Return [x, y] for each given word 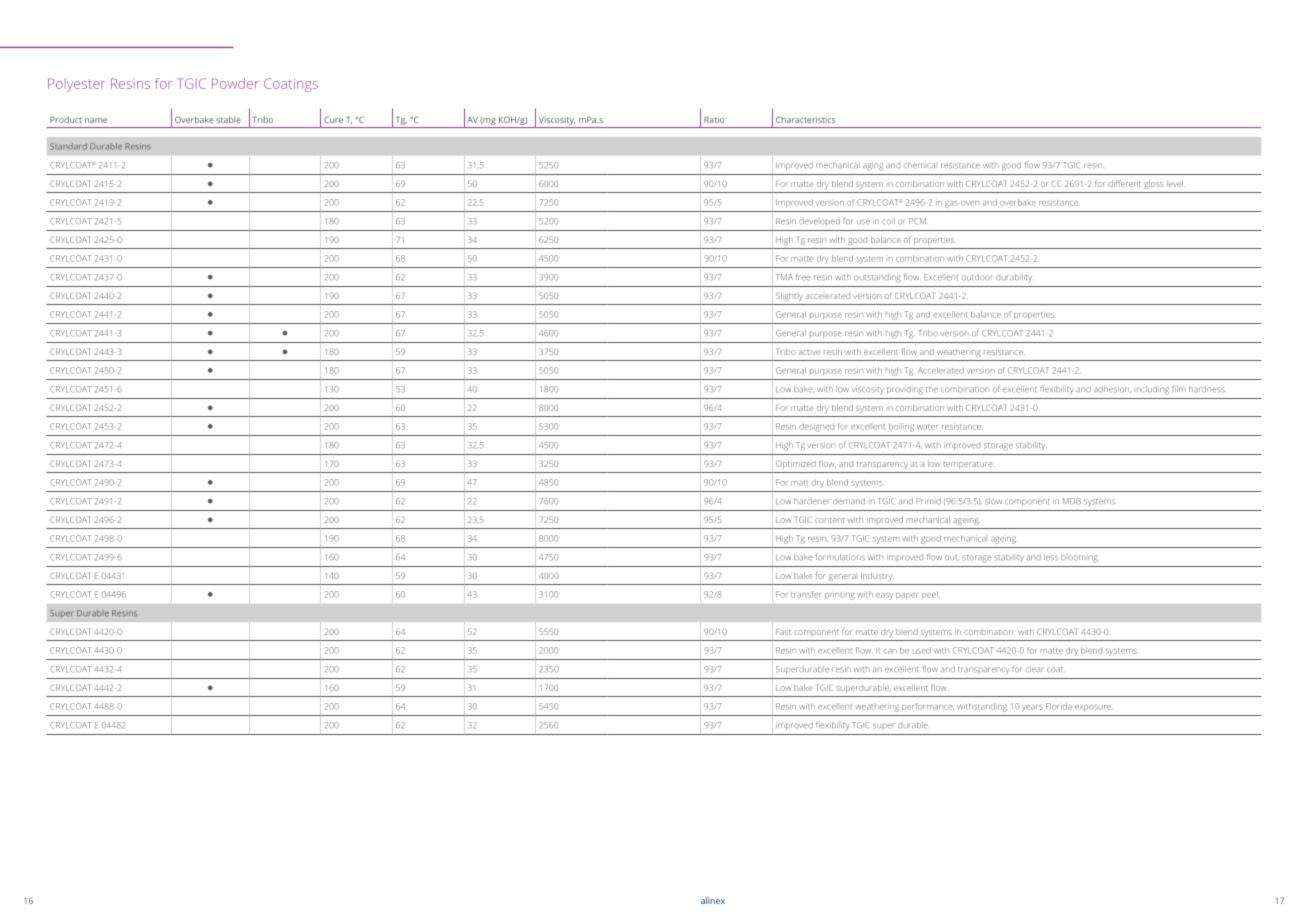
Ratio [714, 120]
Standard [68, 146]
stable [229, 119]
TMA [784, 277]
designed [816, 427]
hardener [812, 501]
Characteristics [805, 119]
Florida [1059, 706]
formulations [840, 556]
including [1153, 390]
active [809, 352]
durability [1014, 278]
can [890, 651]
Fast [783, 632]
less [1051, 557]
